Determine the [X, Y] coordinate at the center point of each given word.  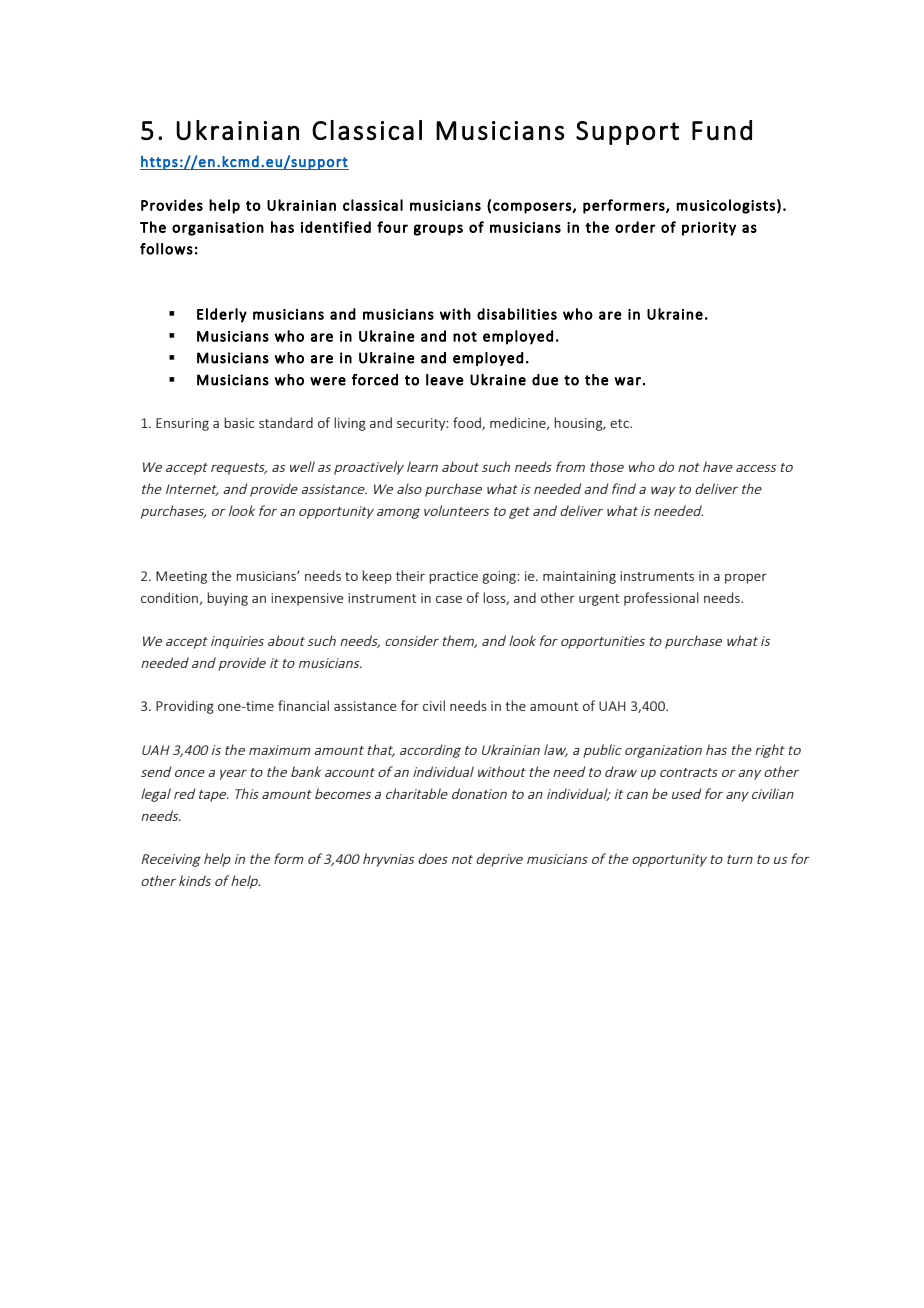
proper [746, 579]
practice [453, 577]
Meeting [181, 577]
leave [445, 380]
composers [533, 208]
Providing [185, 707]
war [628, 381]
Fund [722, 130]
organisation [218, 229]
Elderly [222, 315]
